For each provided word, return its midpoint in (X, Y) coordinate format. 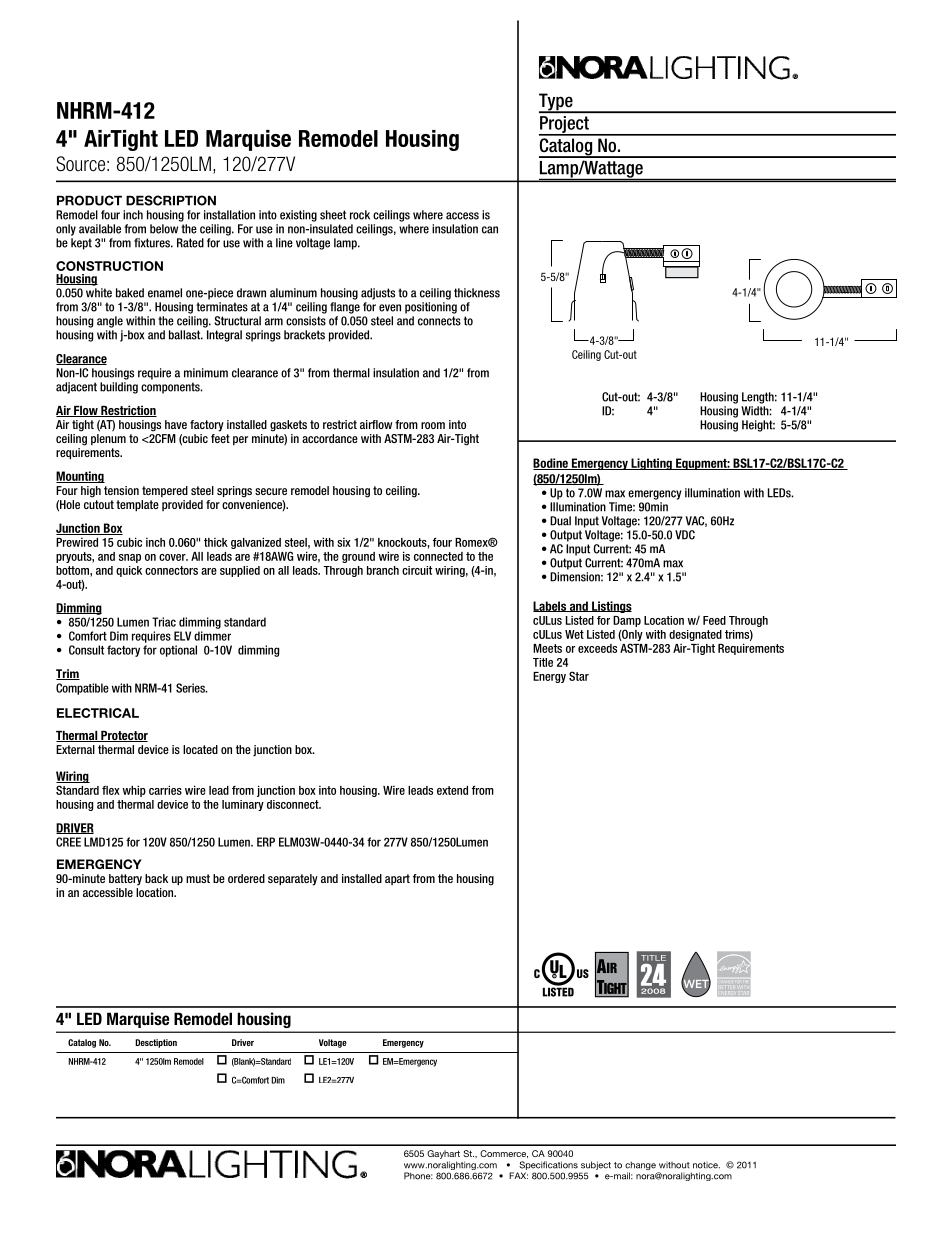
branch (383, 570)
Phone (418, 1176)
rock (360, 215)
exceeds (597, 648)
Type (557, 103)
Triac (164, 622)
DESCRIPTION (171, 200)
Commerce (504, 1154)
